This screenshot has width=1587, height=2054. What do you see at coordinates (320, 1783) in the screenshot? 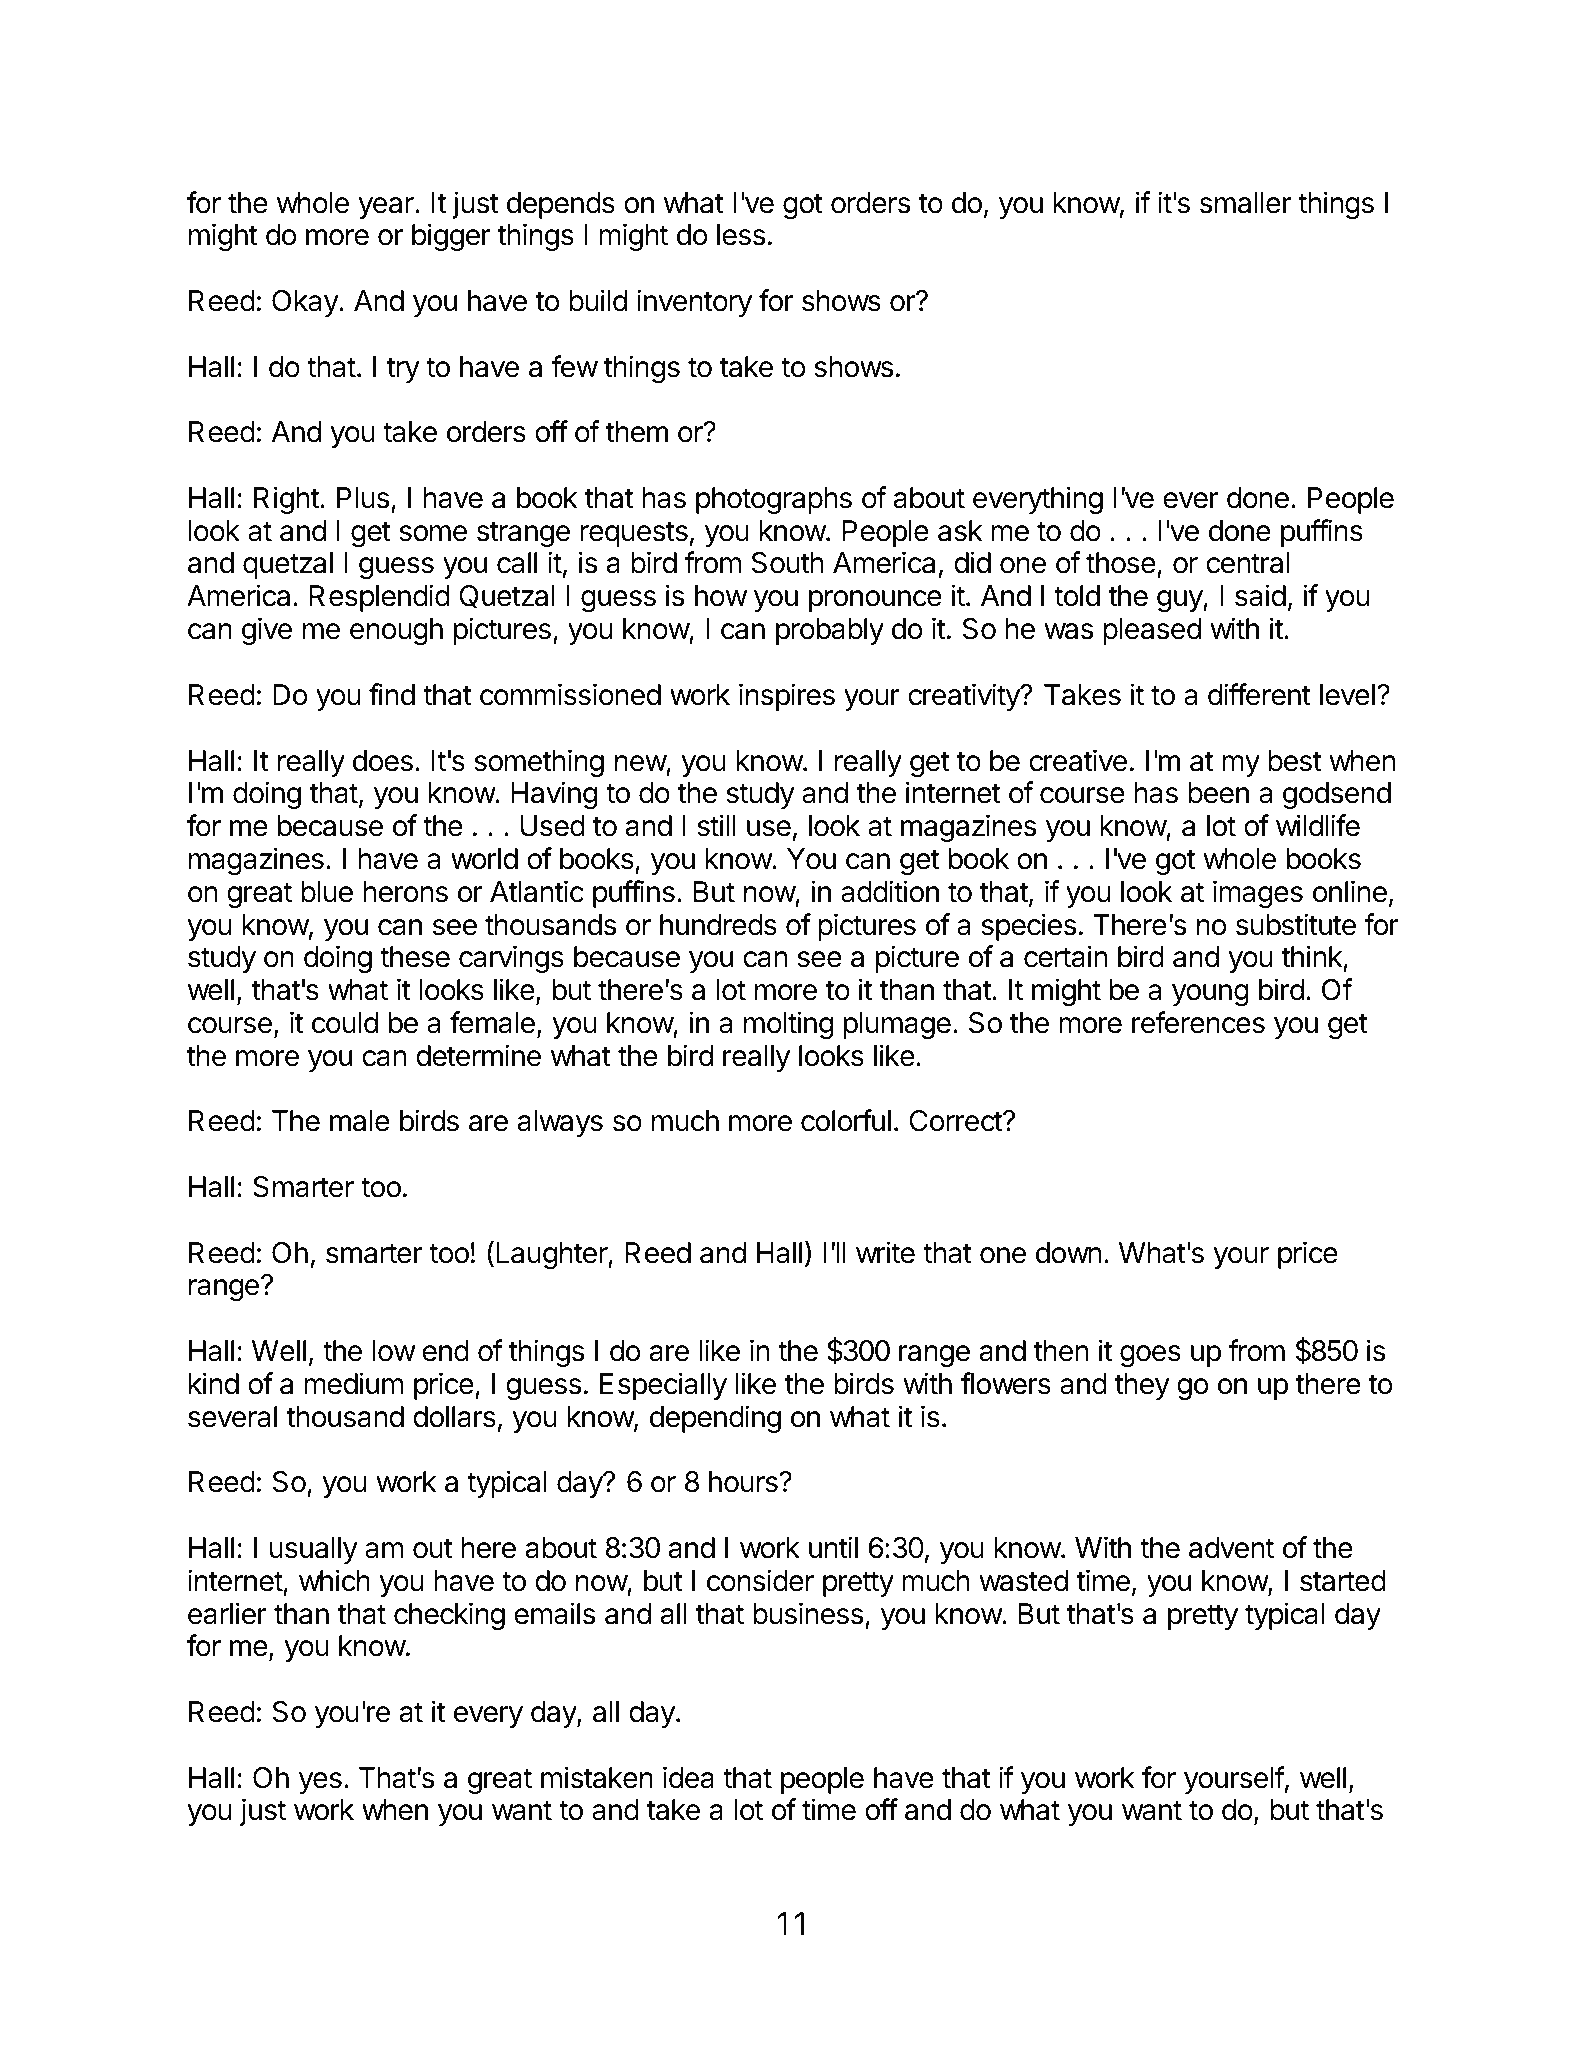
I see `yes` at bounding box center [320, 1783].
